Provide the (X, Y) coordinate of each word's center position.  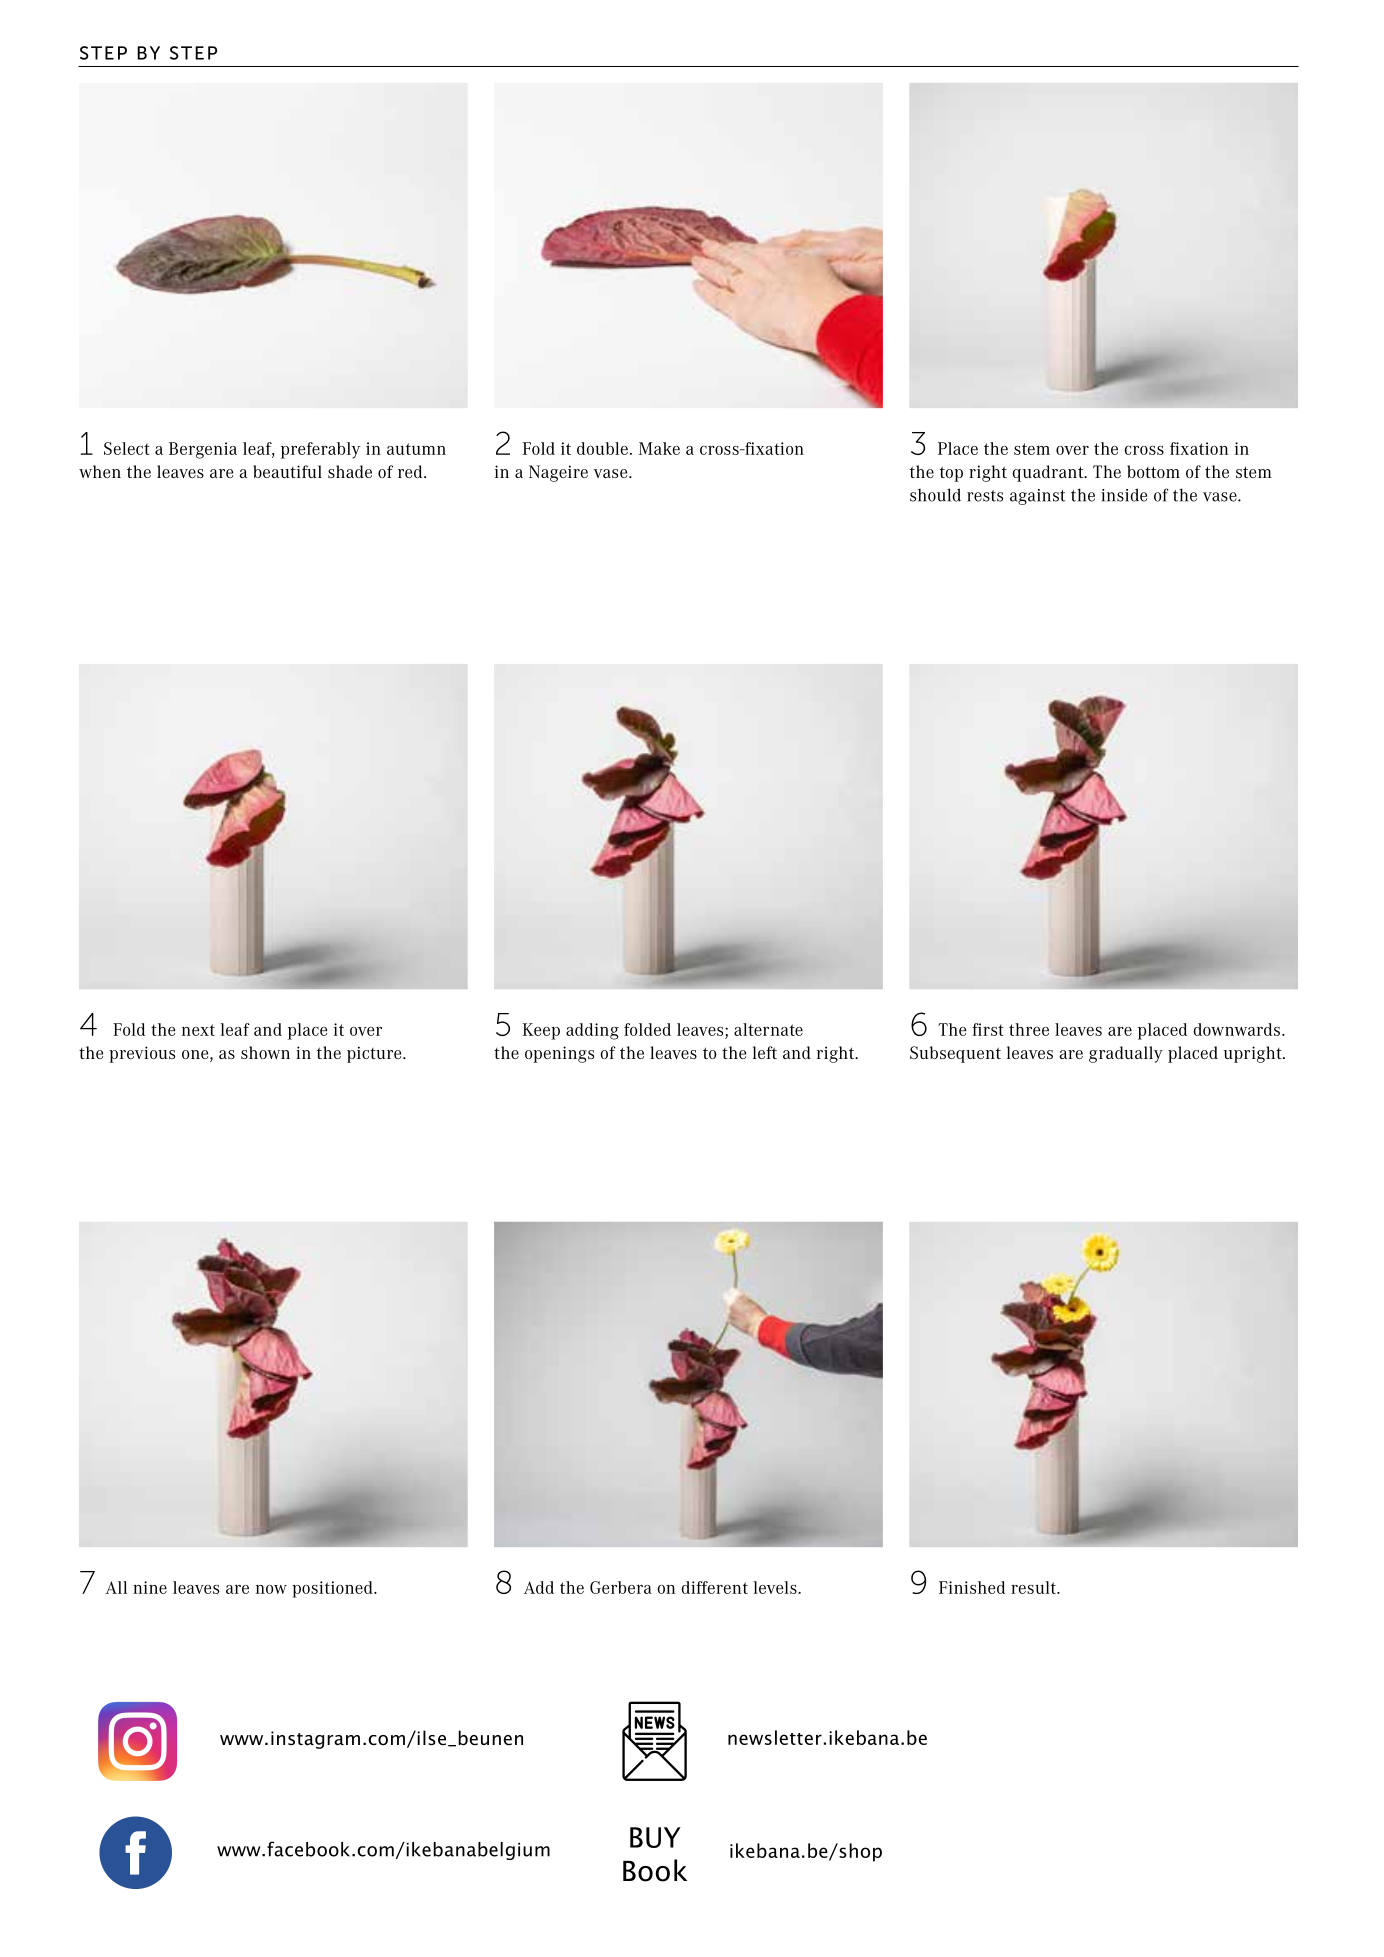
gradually (1126, 1054)
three (1029, 1029)
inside (1124, 495)
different (714, 1587)
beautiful (287, 471)
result (1034, 1587)
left (765, 1052)
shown (265, 1052)
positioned (333, 1589)
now (271, 1589)
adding (592, 1031)
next (198, 1030)
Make (659, 448)
